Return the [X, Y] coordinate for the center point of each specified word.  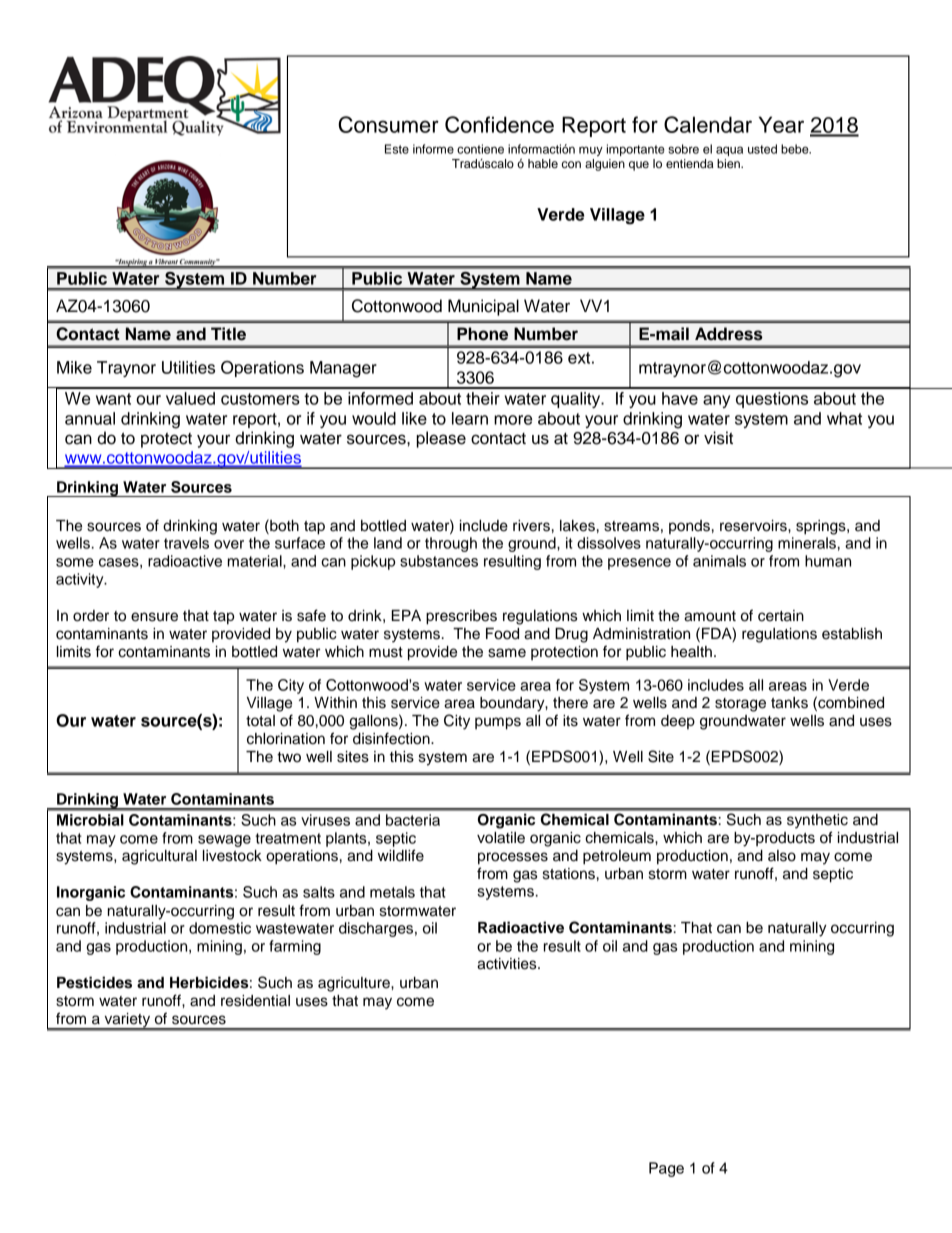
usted [762, 149]
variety [127, 1021]
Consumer [388, 124]
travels [186, 543]
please [441, 439]
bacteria [413, 820]
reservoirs [754, 526]
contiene [480, 149]
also [782, 856]
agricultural [159, 857]
